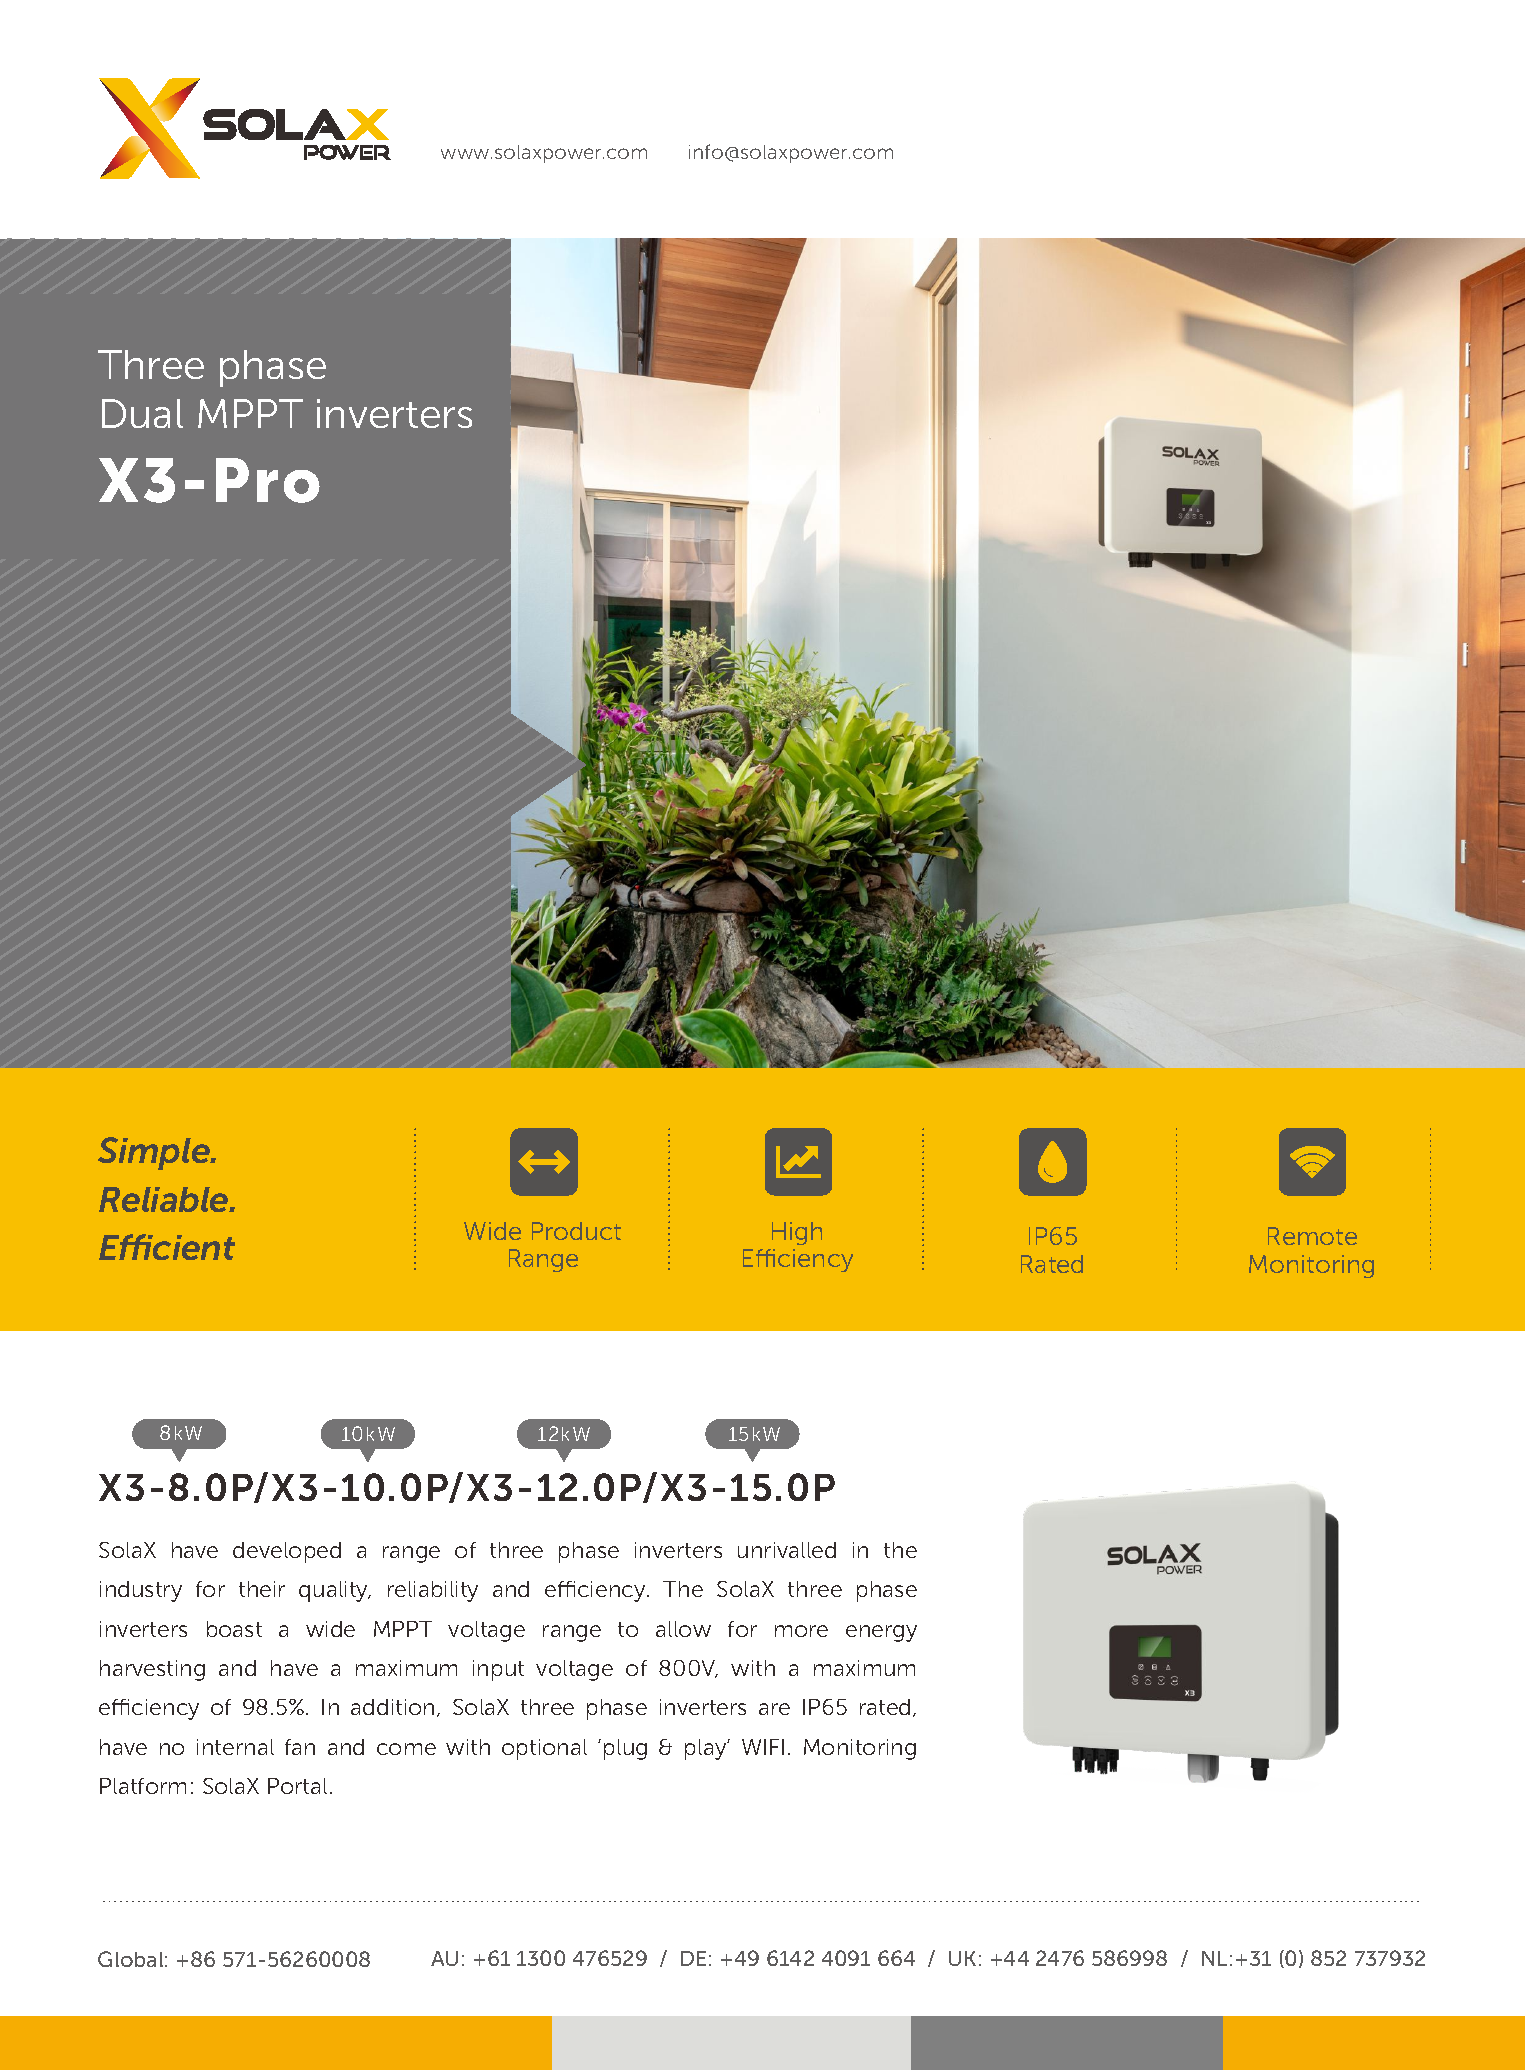  What do you see at coordinates (300, 1747) in the screenshot?
I see `fan` at bounding box center [300, 1747].
